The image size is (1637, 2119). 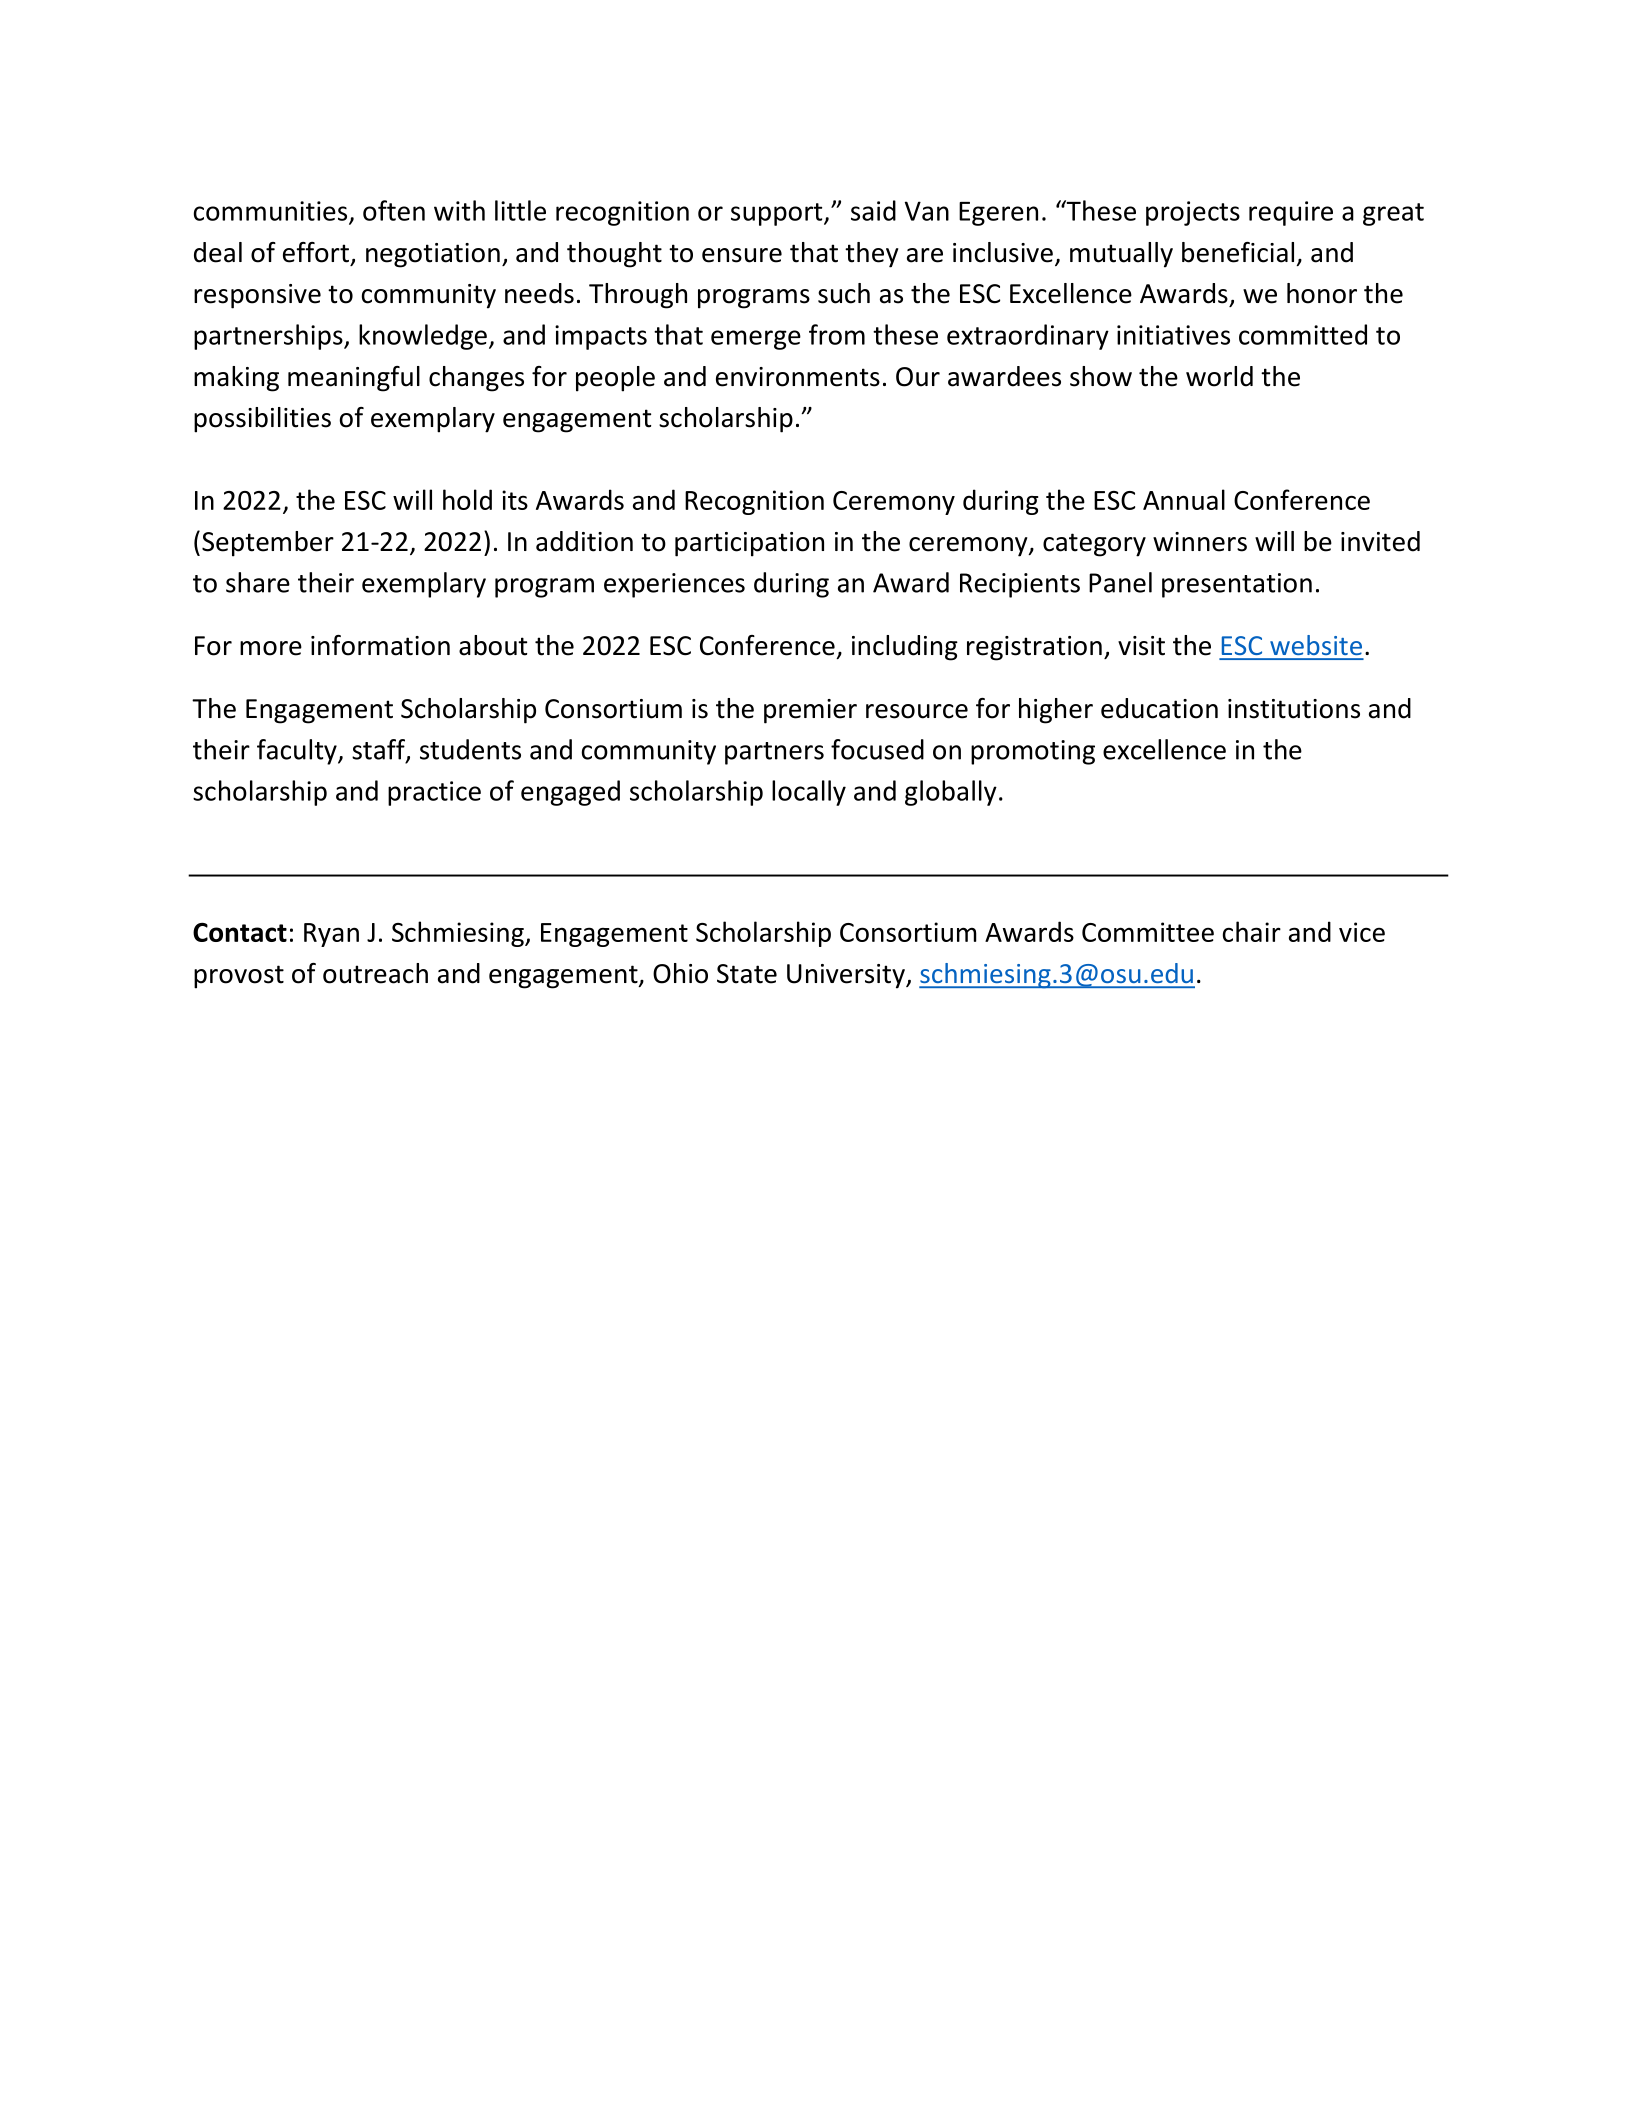 What do you see at coordinates (809, 793) in the screenshot?
I see `locally` at bounding box center [809, 793].
